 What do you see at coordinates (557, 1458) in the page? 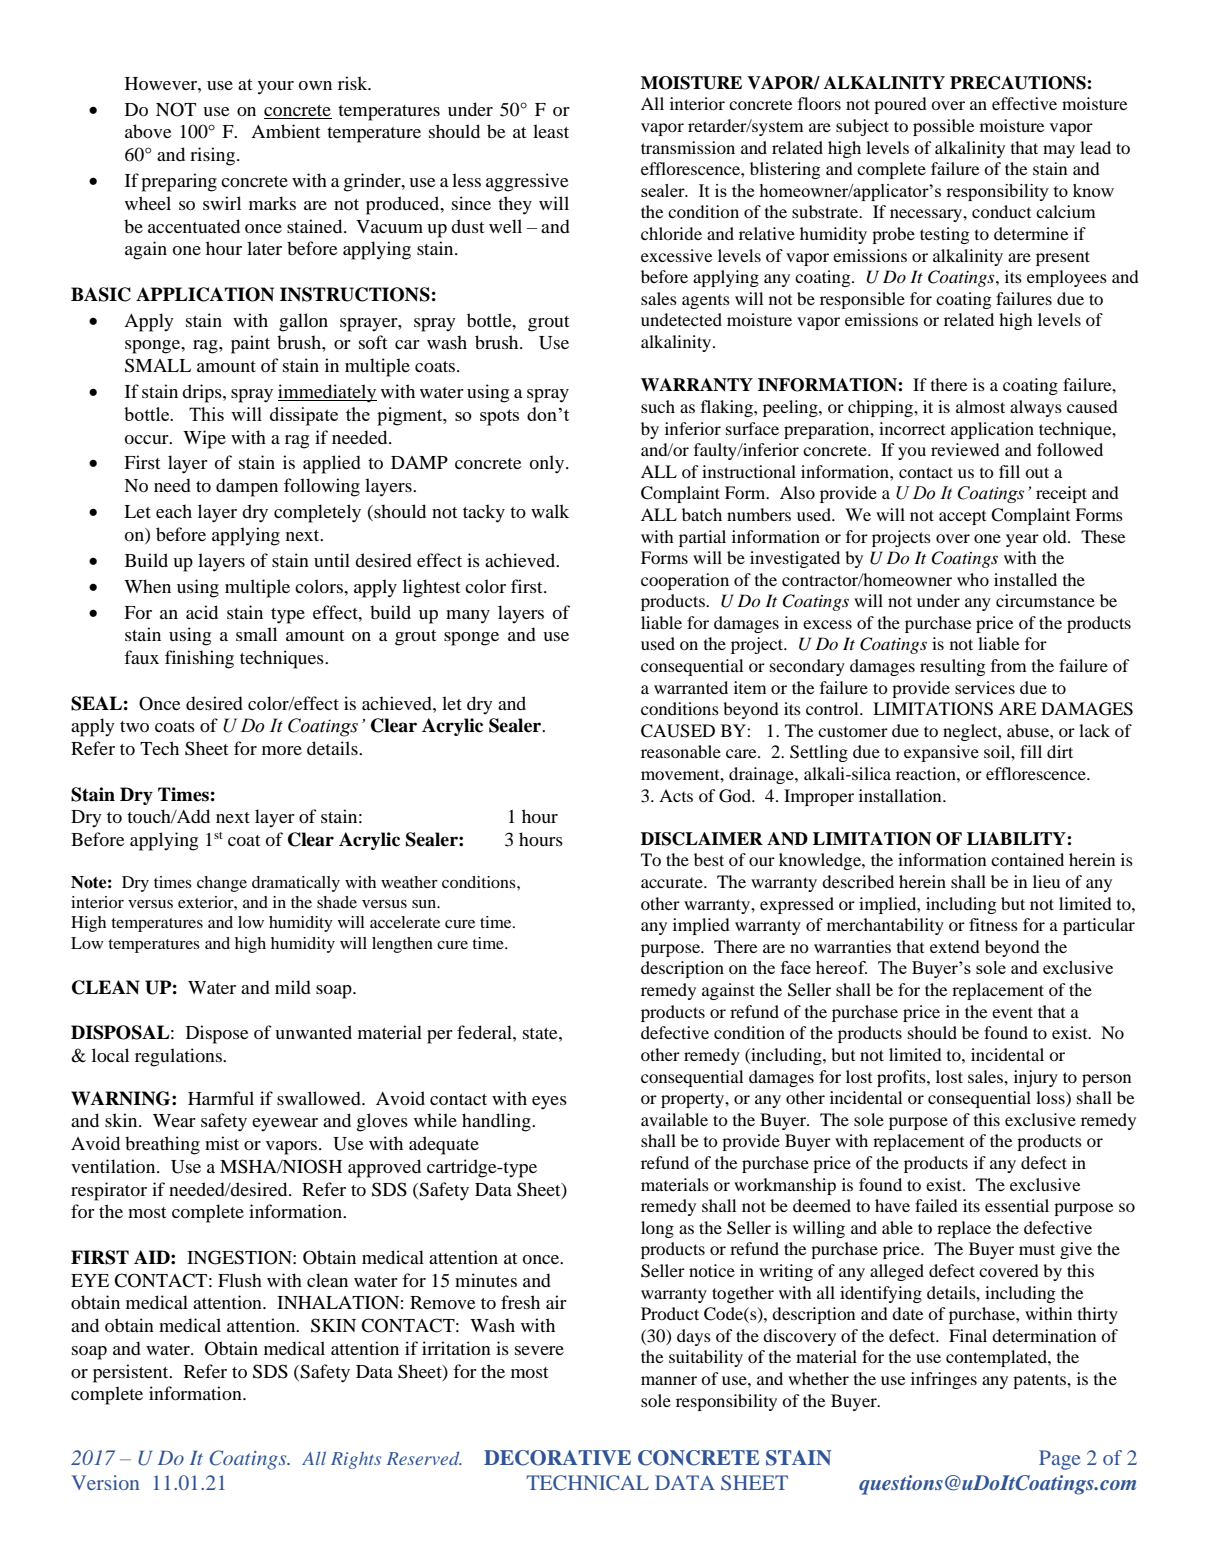
I see `DECORATIVE` at bounding box center [557, 1458].
